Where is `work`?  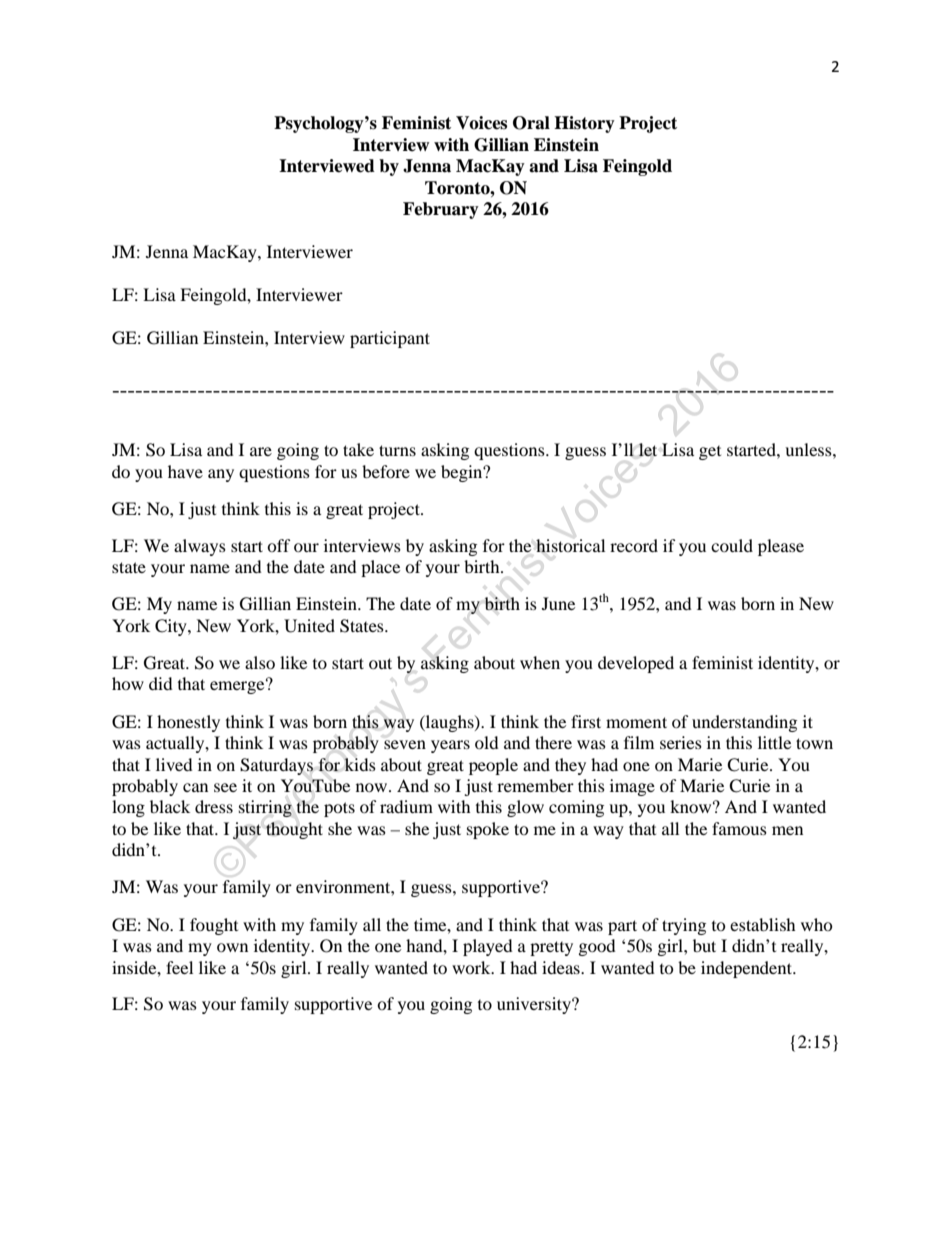 work is located at coordinates (472, 967).
